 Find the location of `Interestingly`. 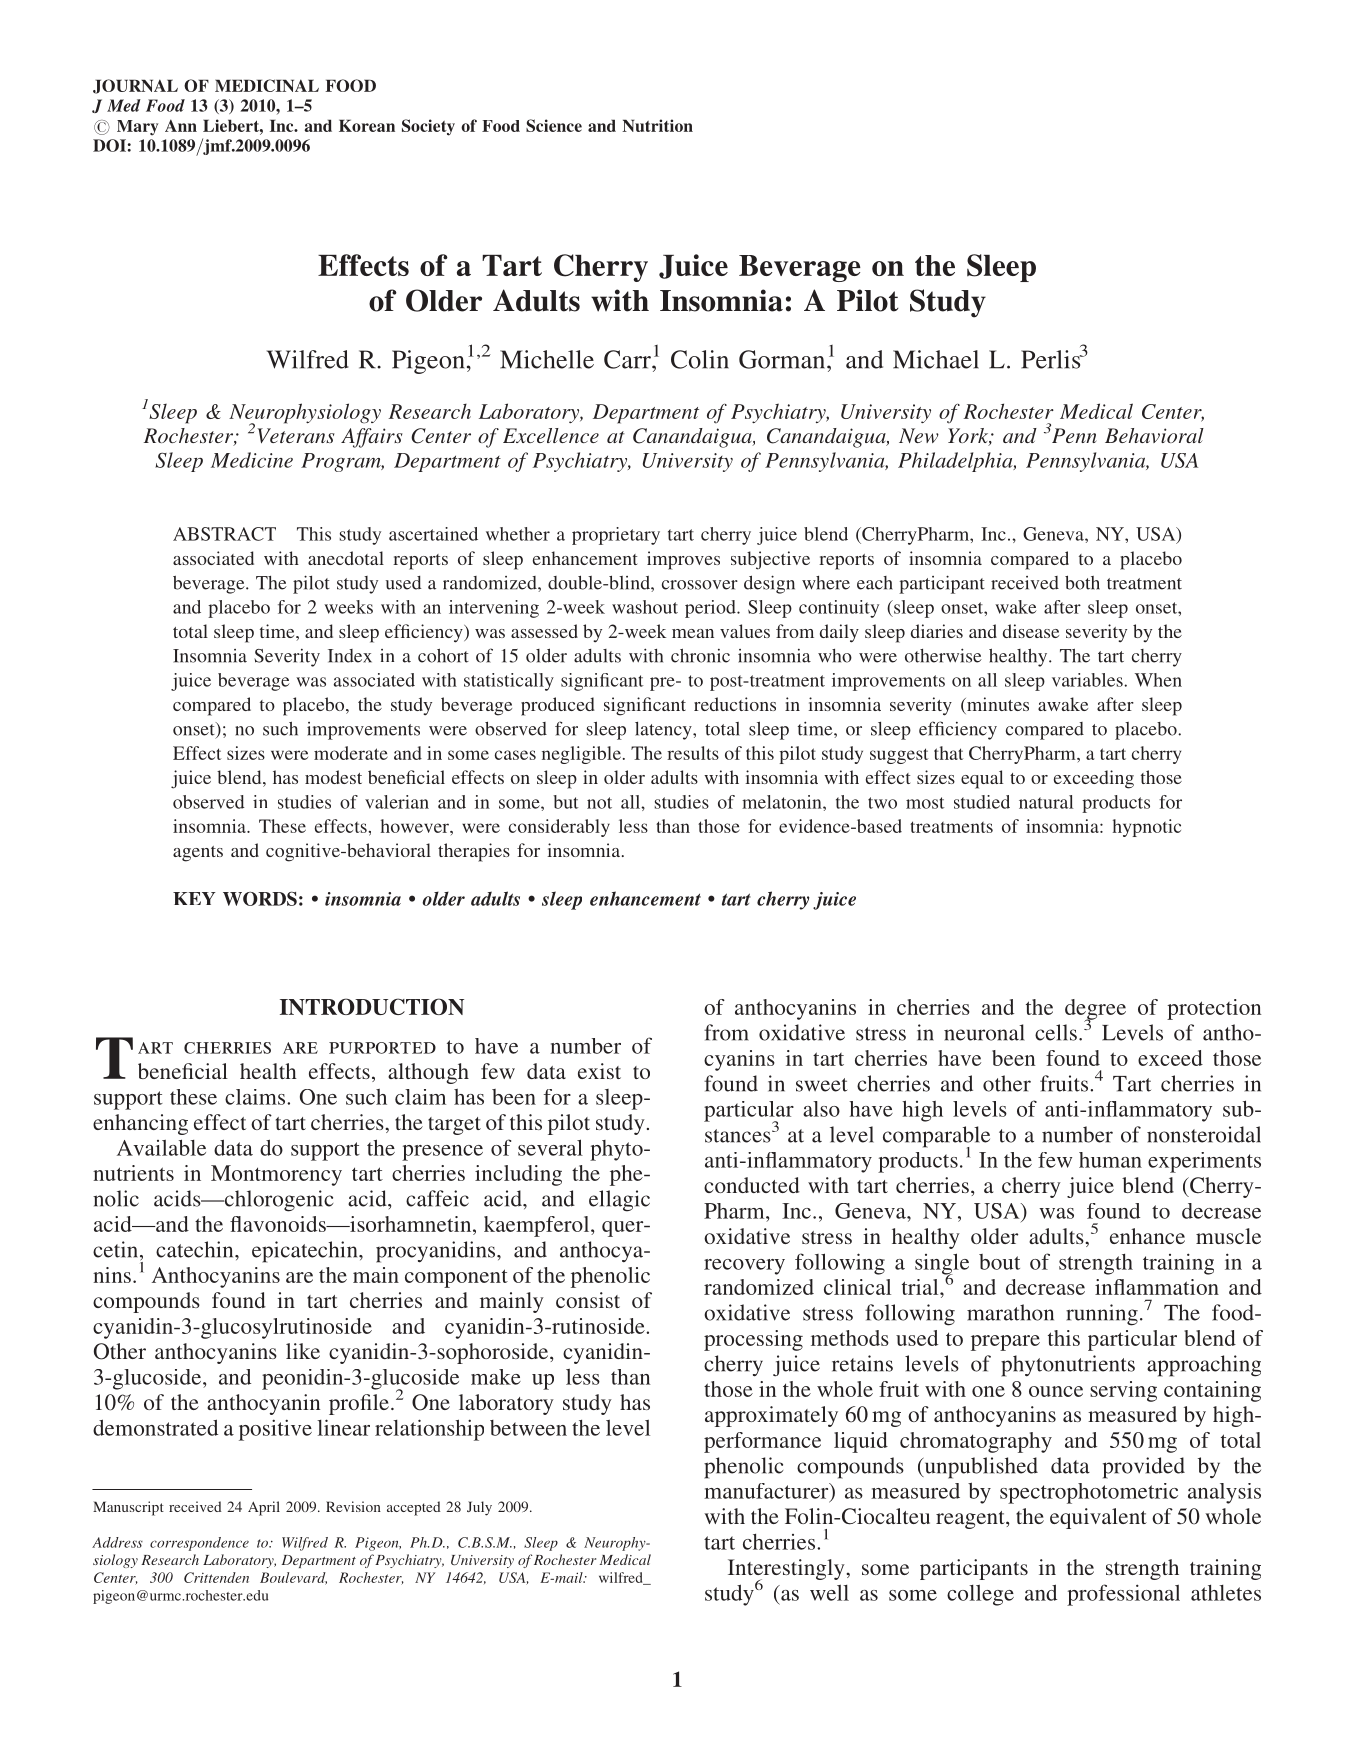

Interestingly is located at coordinates (787, 1570).
